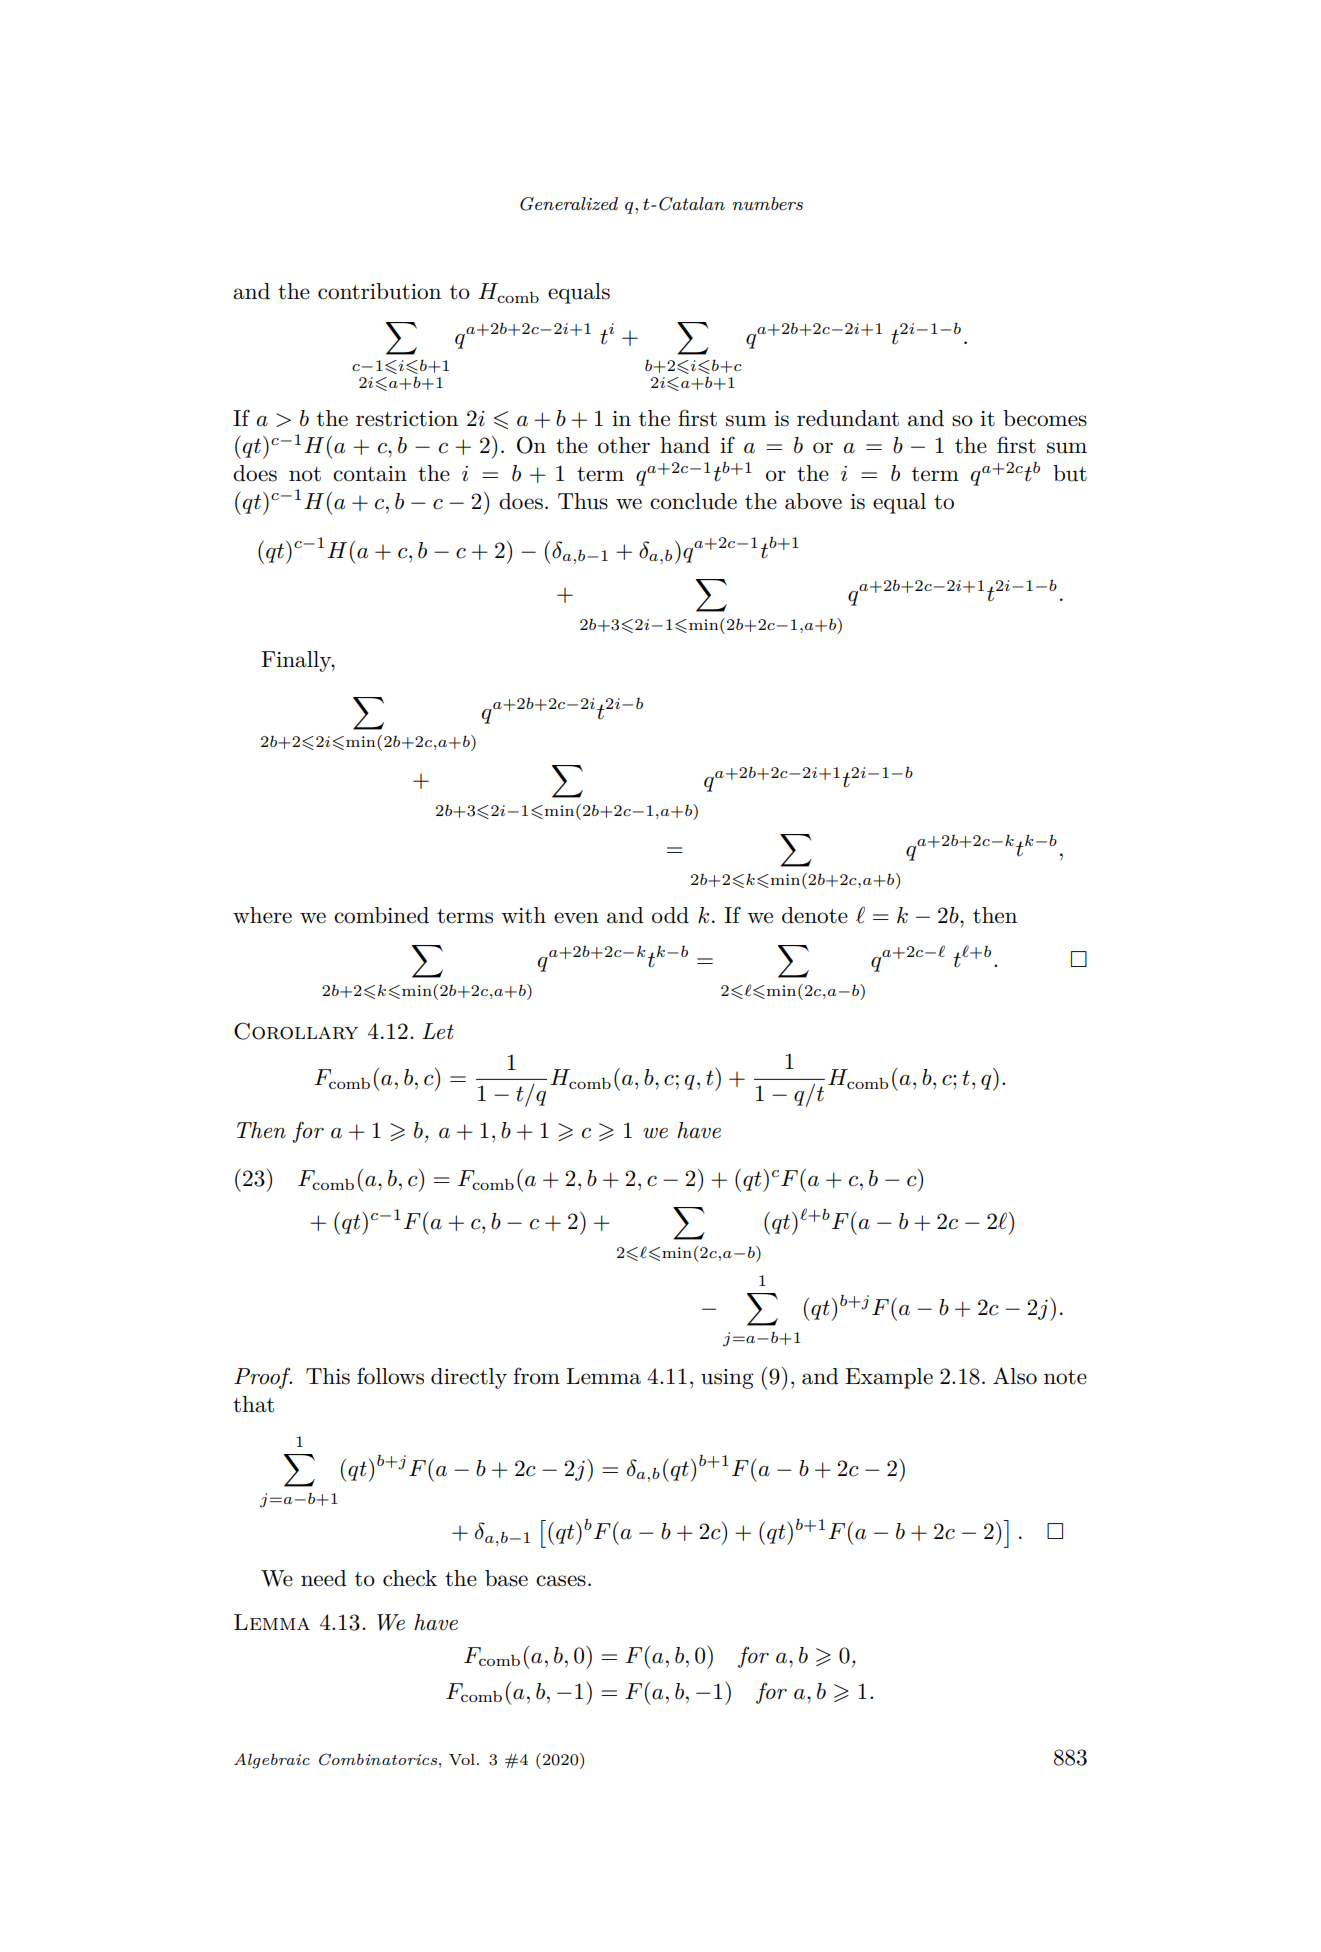 The image size is (1321, 1952). What do you see at coordinates (379, 291) in the document?
I see `contribution` at bounding box center [379, 291].
